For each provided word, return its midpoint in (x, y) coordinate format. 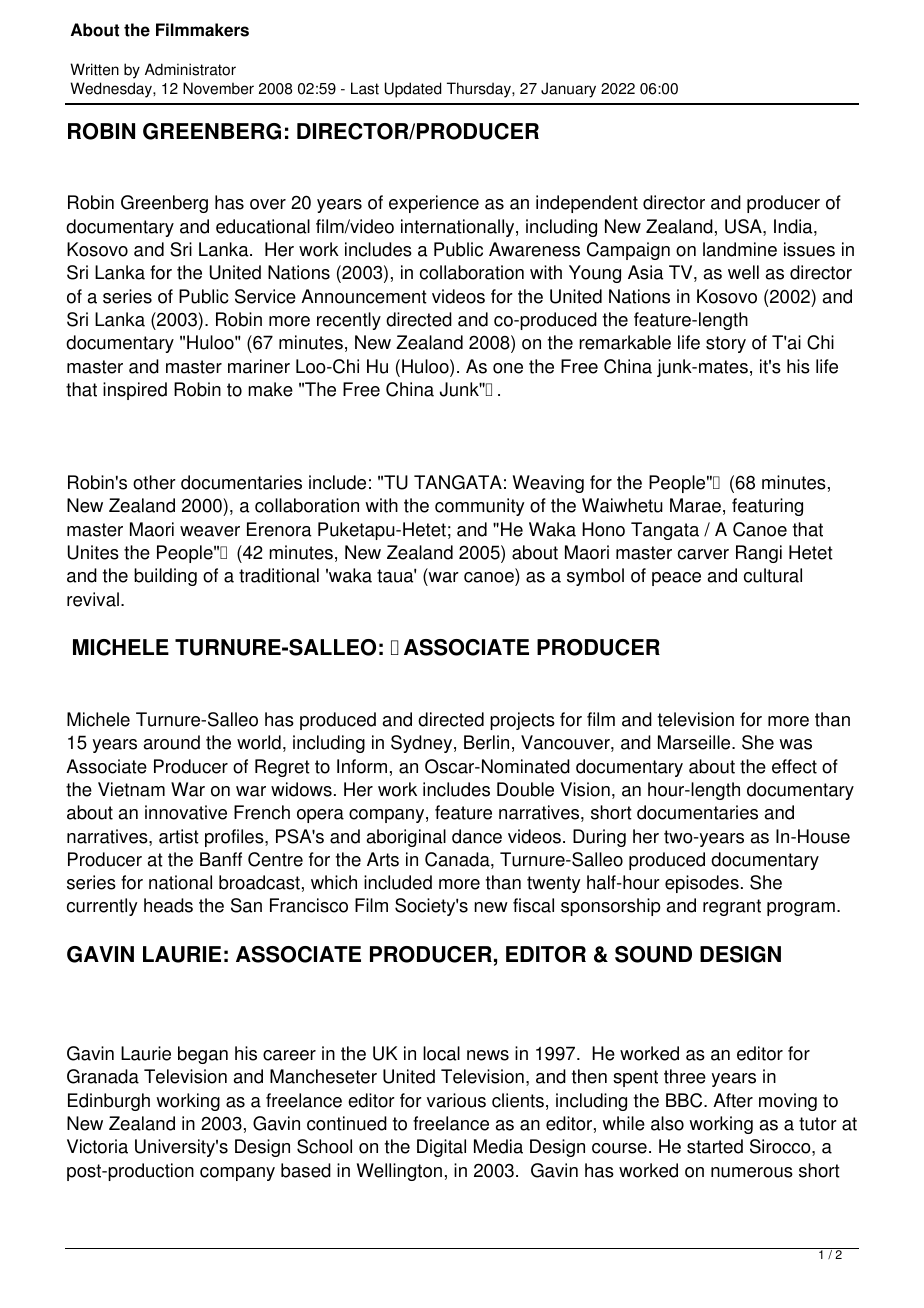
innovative (186, 812)
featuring (767, 507)
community (480, 507)
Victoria (97, 1146)
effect (794, 766)
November (218, 88)
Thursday (480, 90)
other (154, 482)
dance (477, 836)
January (568, 90)
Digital (441, 1148)
